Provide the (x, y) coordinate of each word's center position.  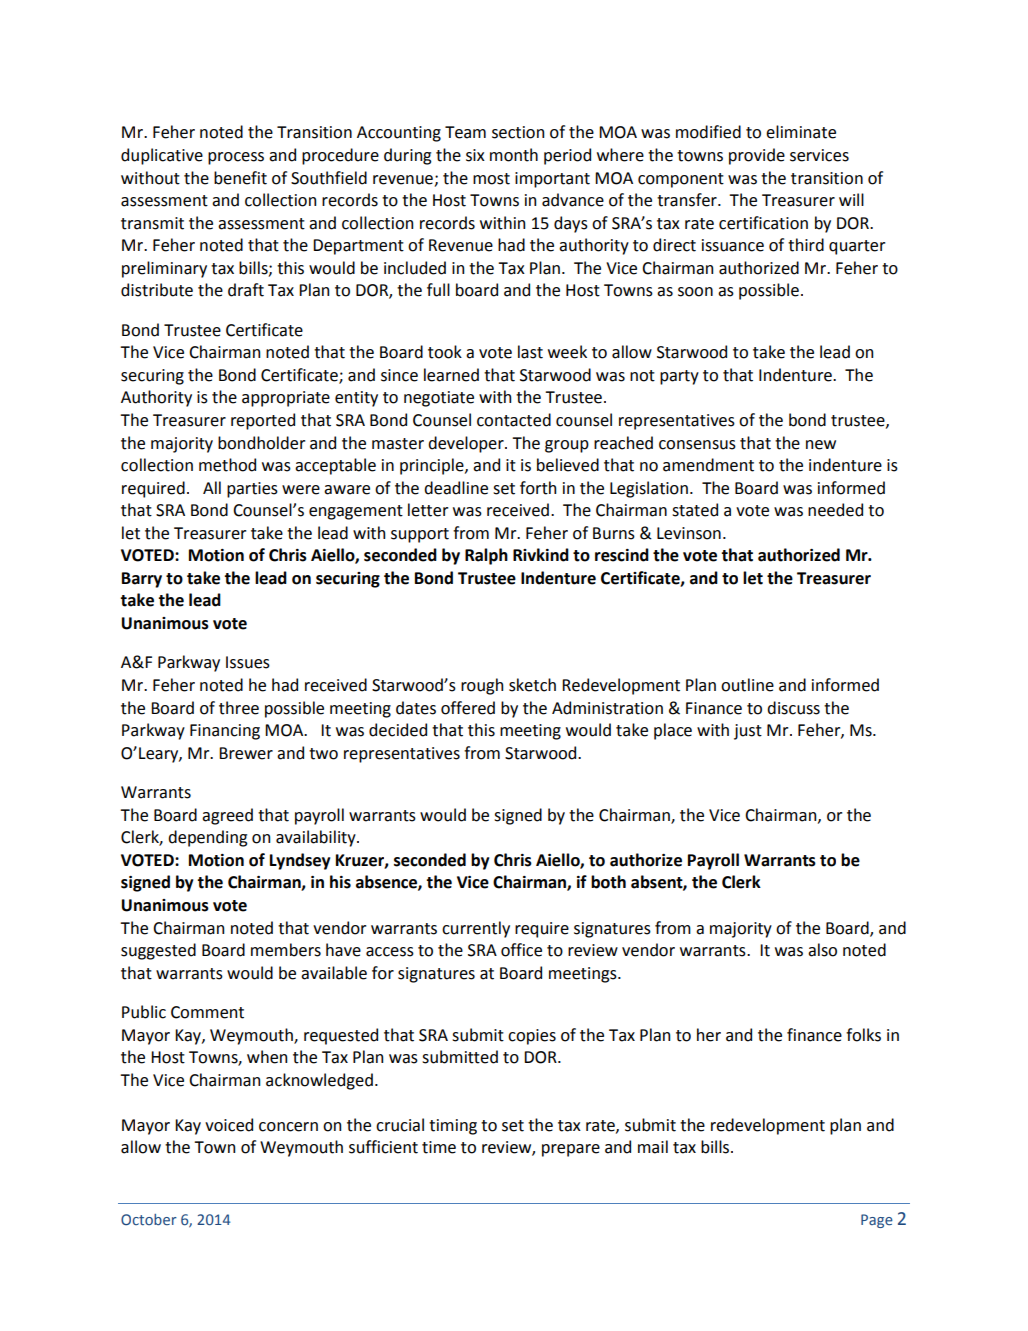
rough (482, 686)
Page (877, 1221)
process (236, 158)
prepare (571, 1150)
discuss (793, 708)
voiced (229, 1125)
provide (757, 156)
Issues (248, 662)
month (514, 155)
